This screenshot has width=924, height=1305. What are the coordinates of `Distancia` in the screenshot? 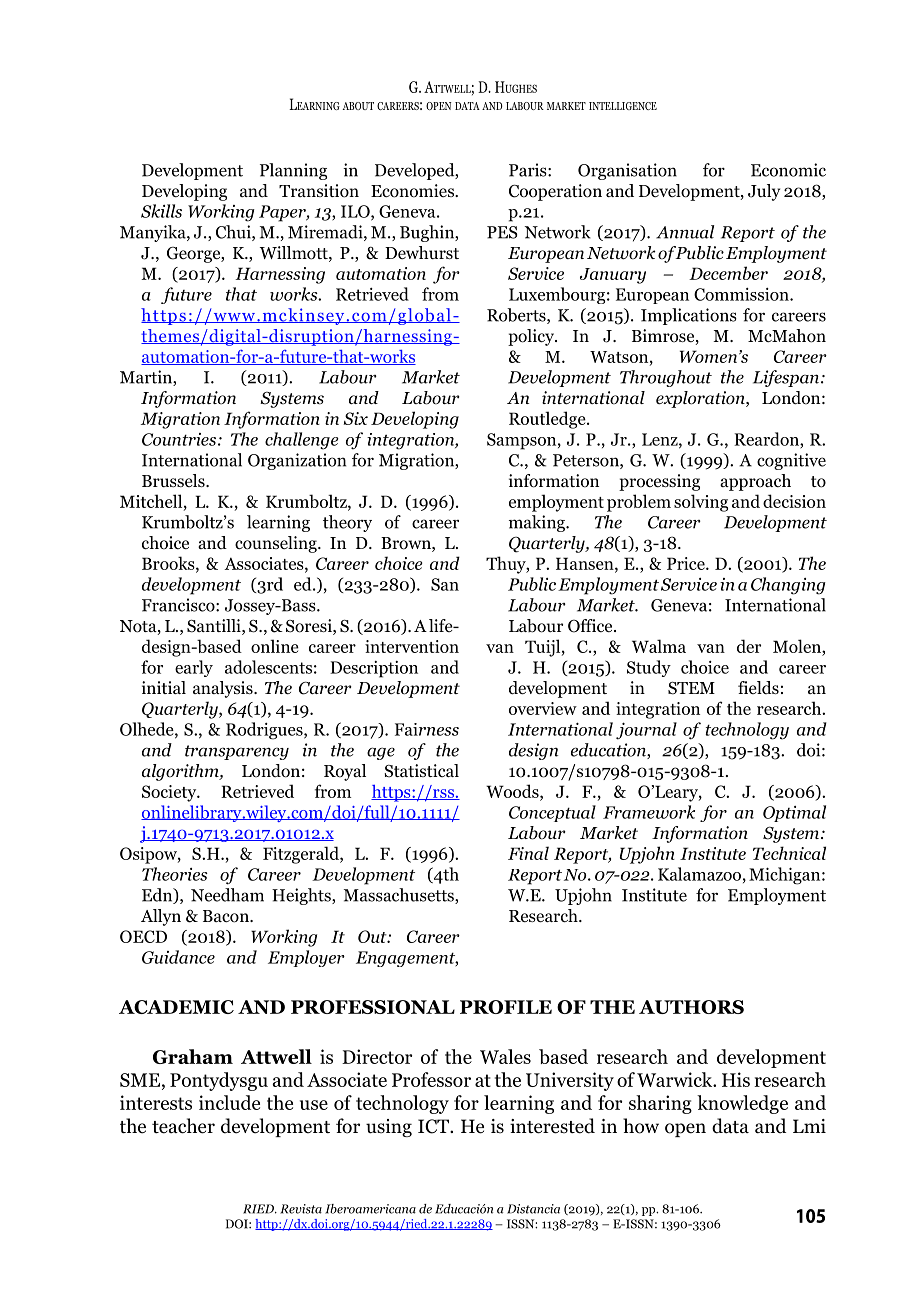 It's located at (533, 1209).
